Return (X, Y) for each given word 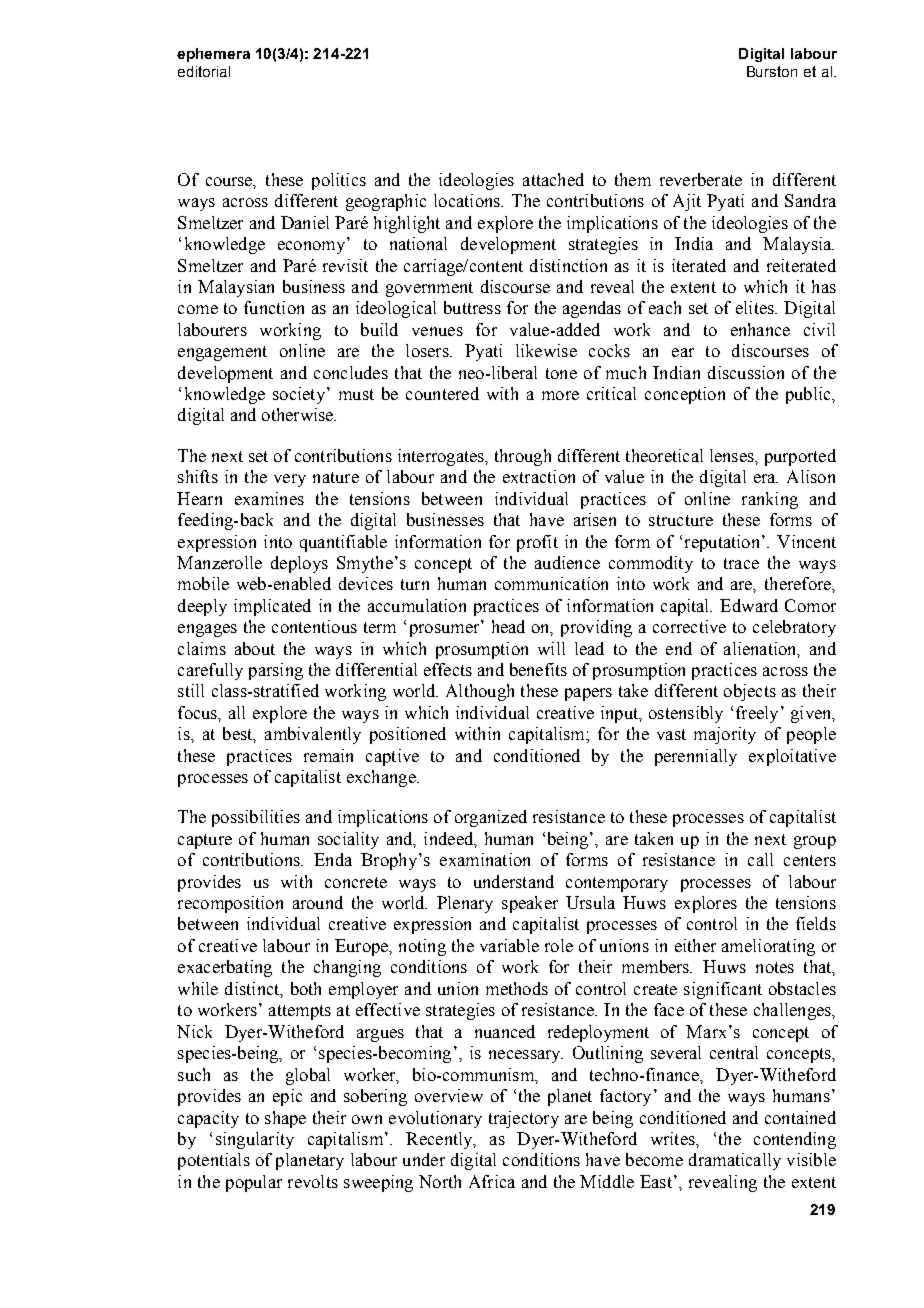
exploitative (792, 757)
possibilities (256, 818)
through (523, 457)
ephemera (213, 55)
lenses (733, 455)
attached (553, 179)
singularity (255, 1140)
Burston (772, 71)
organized (491, 818)
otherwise (299, 414)
